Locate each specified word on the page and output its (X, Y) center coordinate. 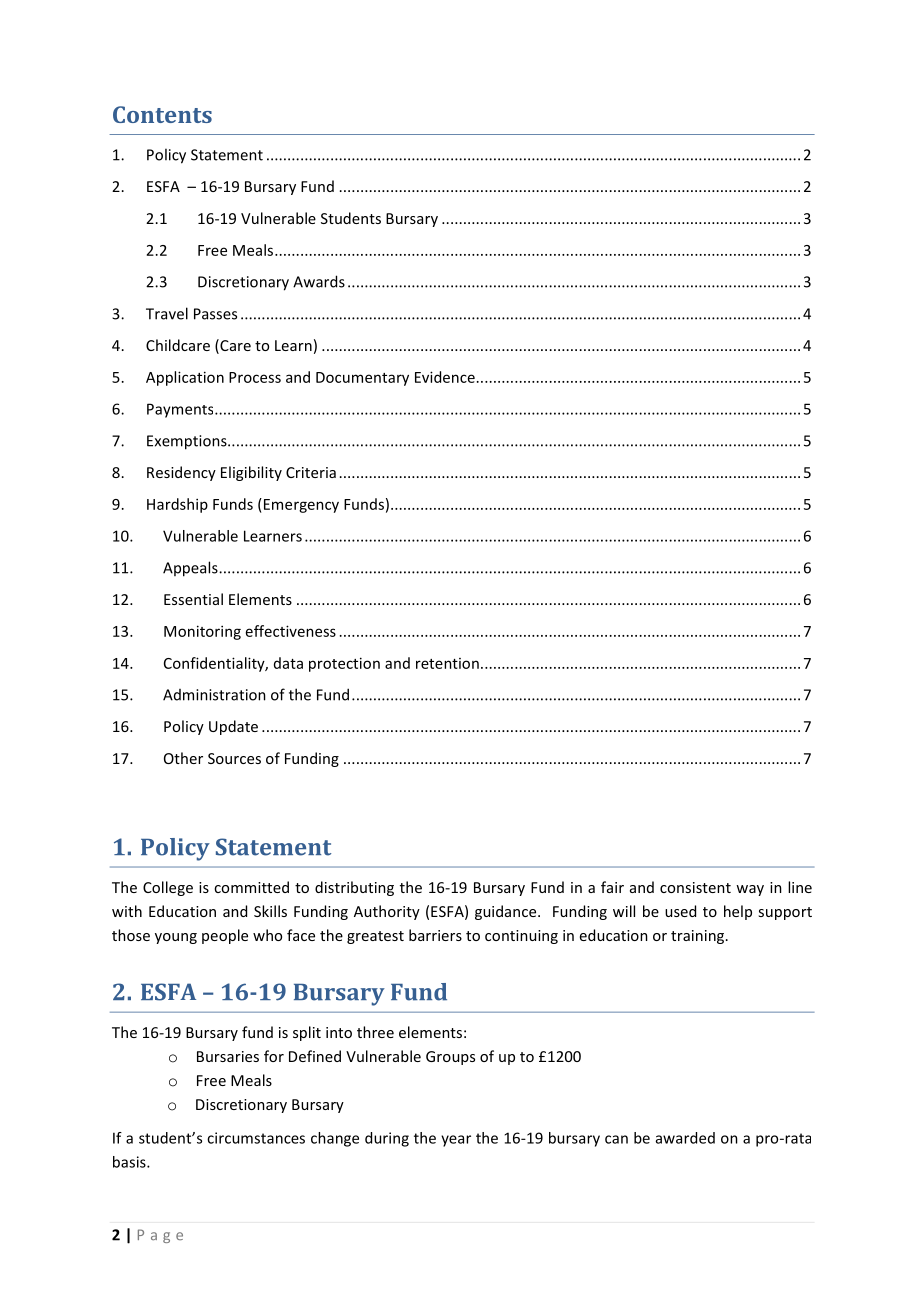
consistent (695, 887)
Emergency (300, 505)
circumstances (256, 1138)
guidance (507, 912)
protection (344, 664)
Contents (162, 114)
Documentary (362, 379)
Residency (181, 473)
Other (183, 758)
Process (255, 377)
